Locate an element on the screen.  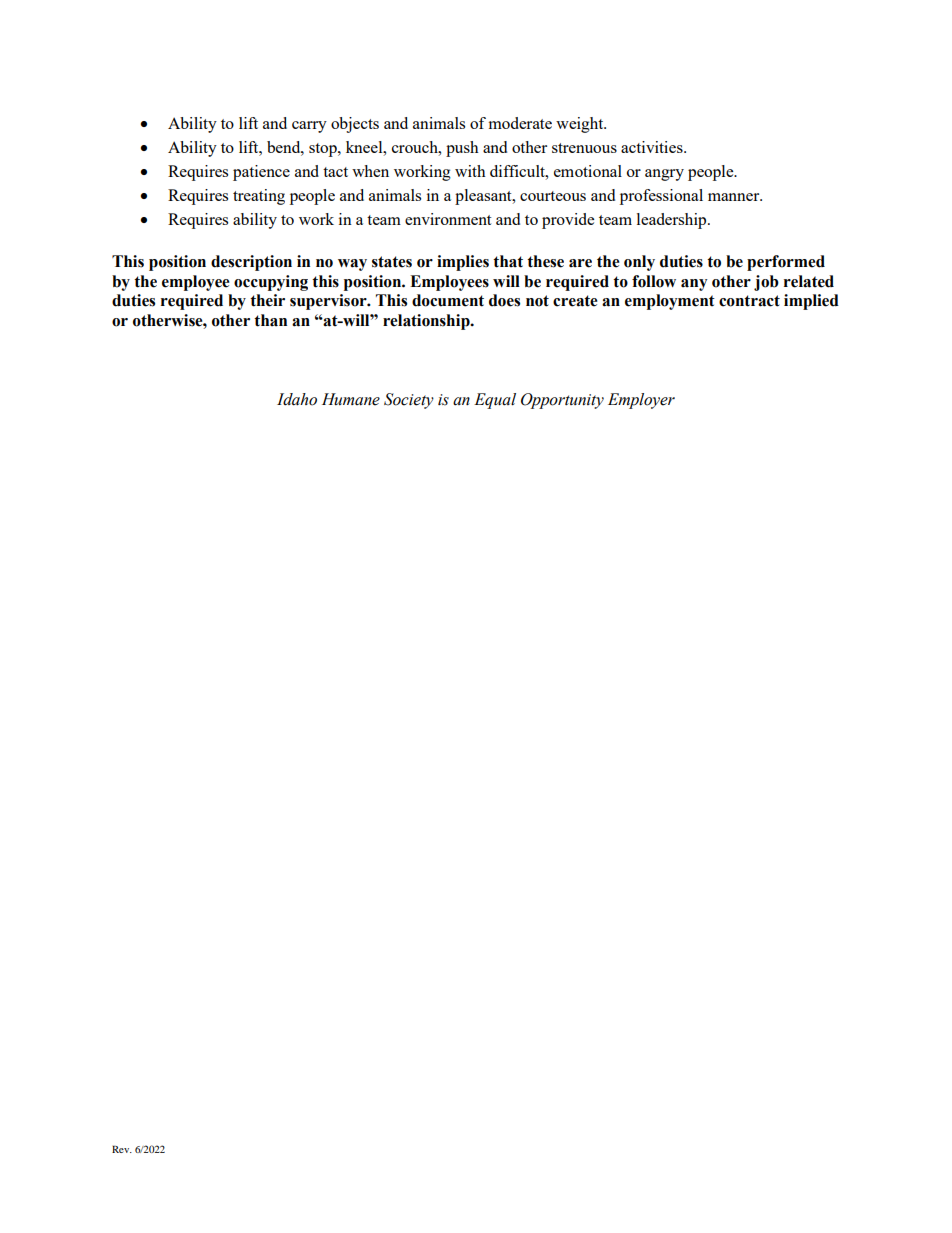
Employer is located at coordinates (641, 401).
